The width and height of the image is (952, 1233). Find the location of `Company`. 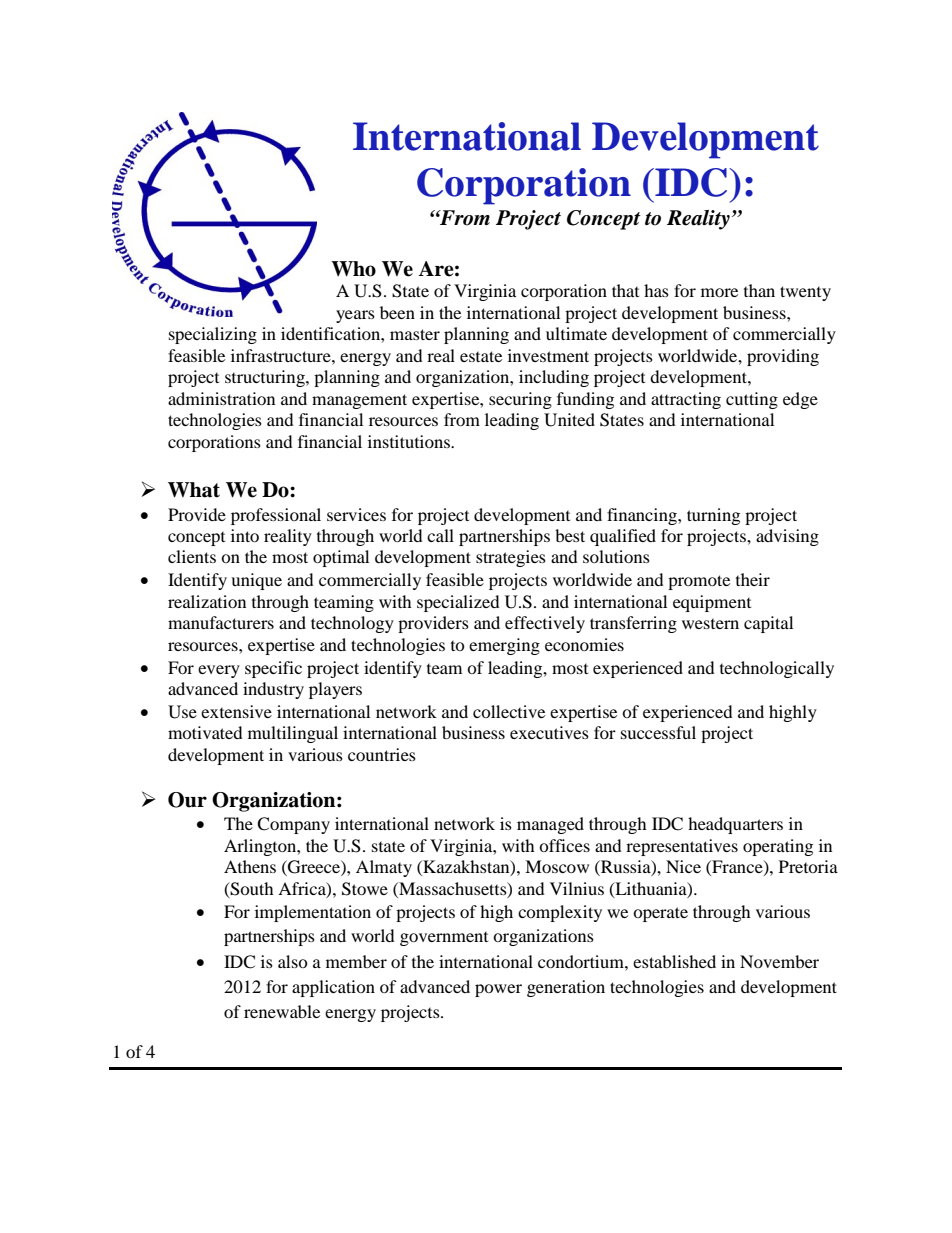

Company is located at coordinates (293, 825).
